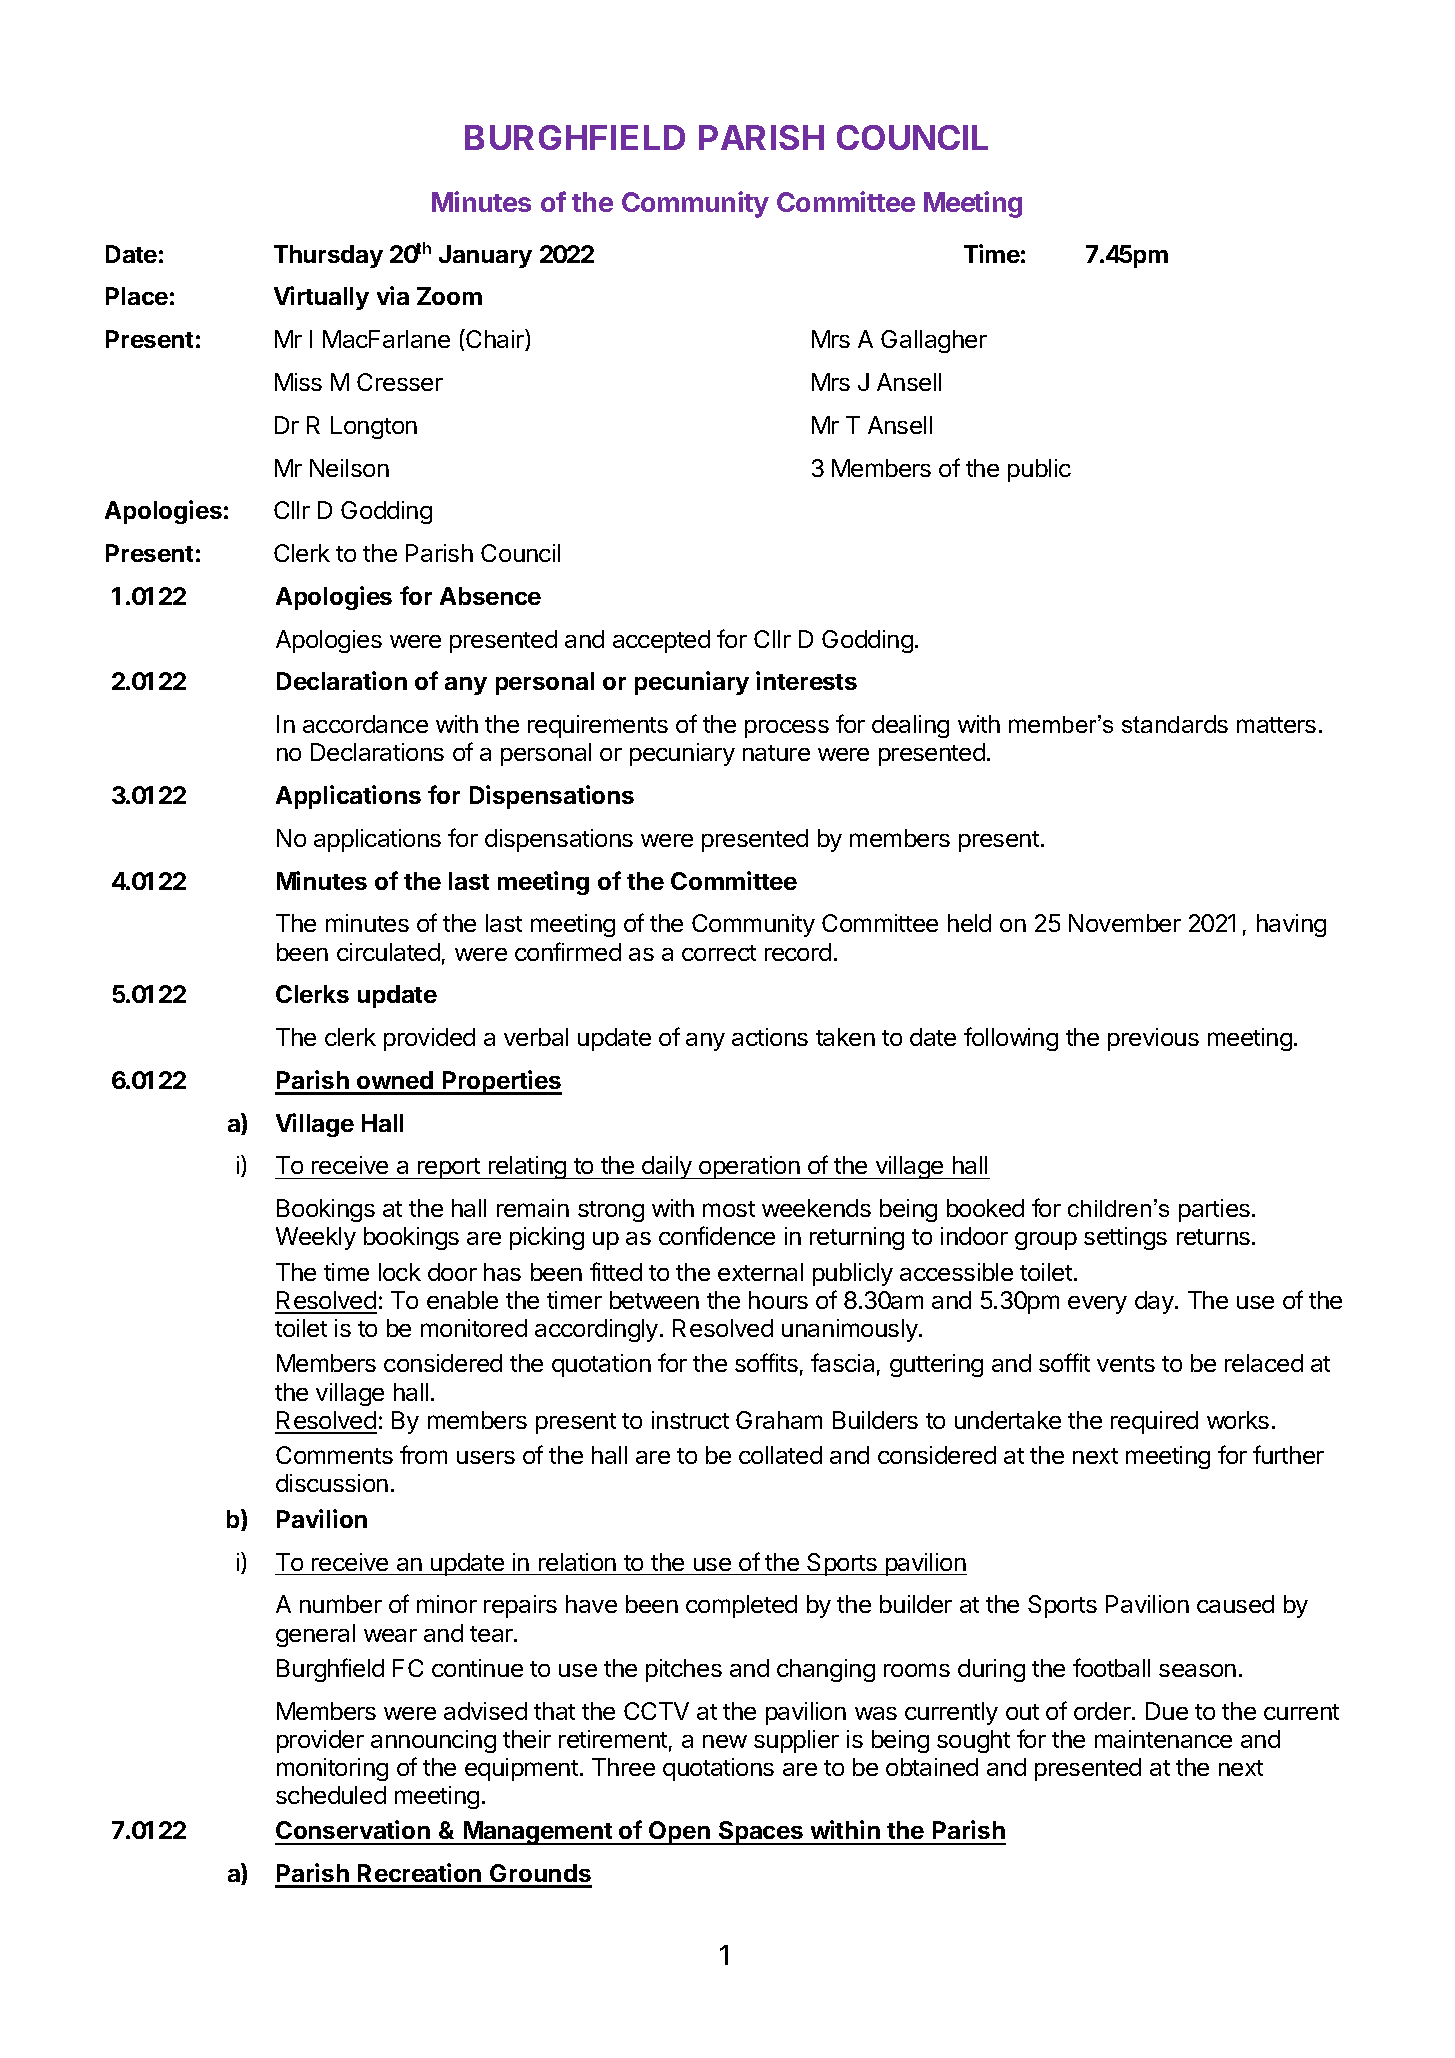 This document has width=1455, height=2058. Describe the element at coordinates (1163, 1739) in the document. I see `maintenance` at that location.
